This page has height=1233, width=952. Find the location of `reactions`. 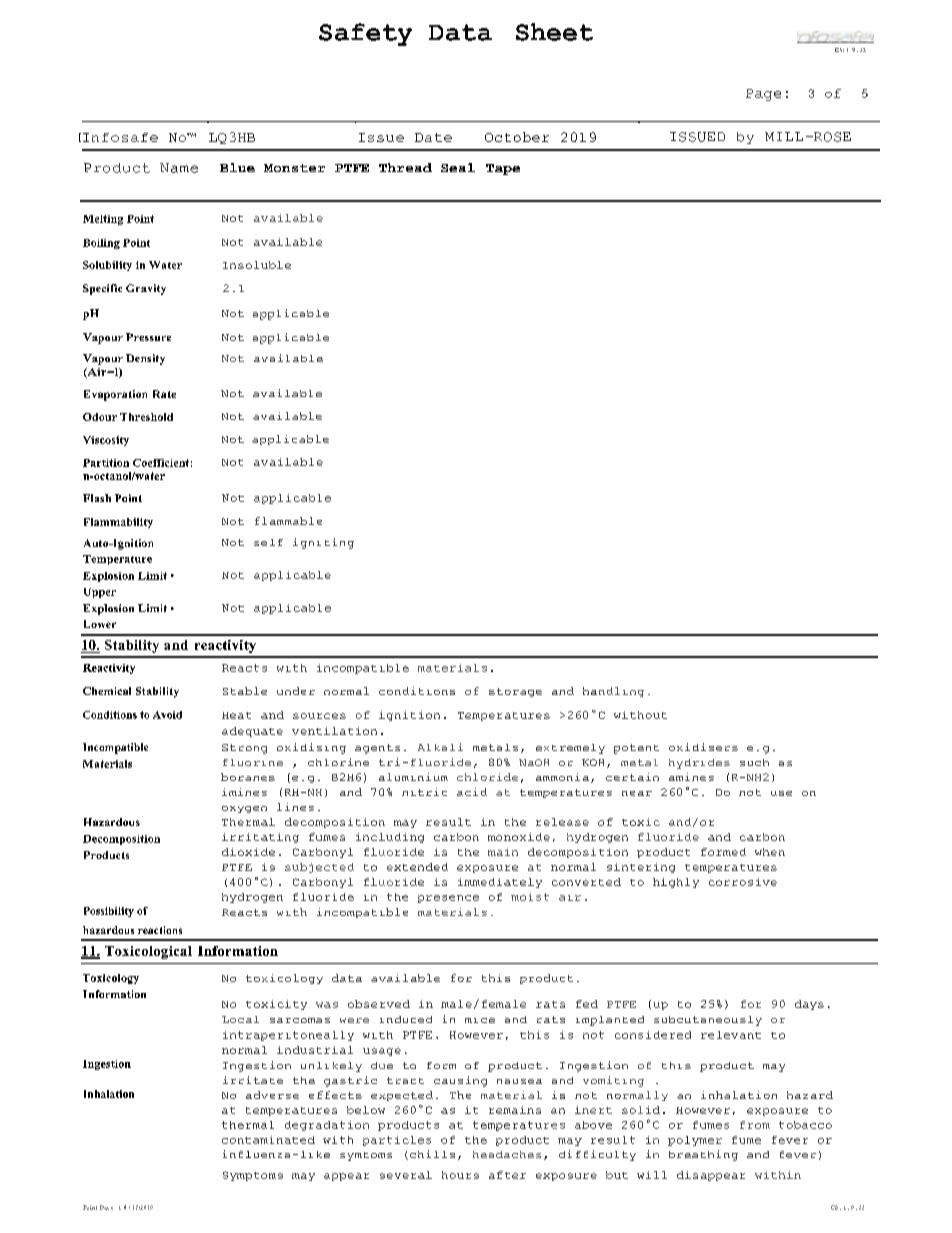

reactions is located at coordinates (160, 930).
